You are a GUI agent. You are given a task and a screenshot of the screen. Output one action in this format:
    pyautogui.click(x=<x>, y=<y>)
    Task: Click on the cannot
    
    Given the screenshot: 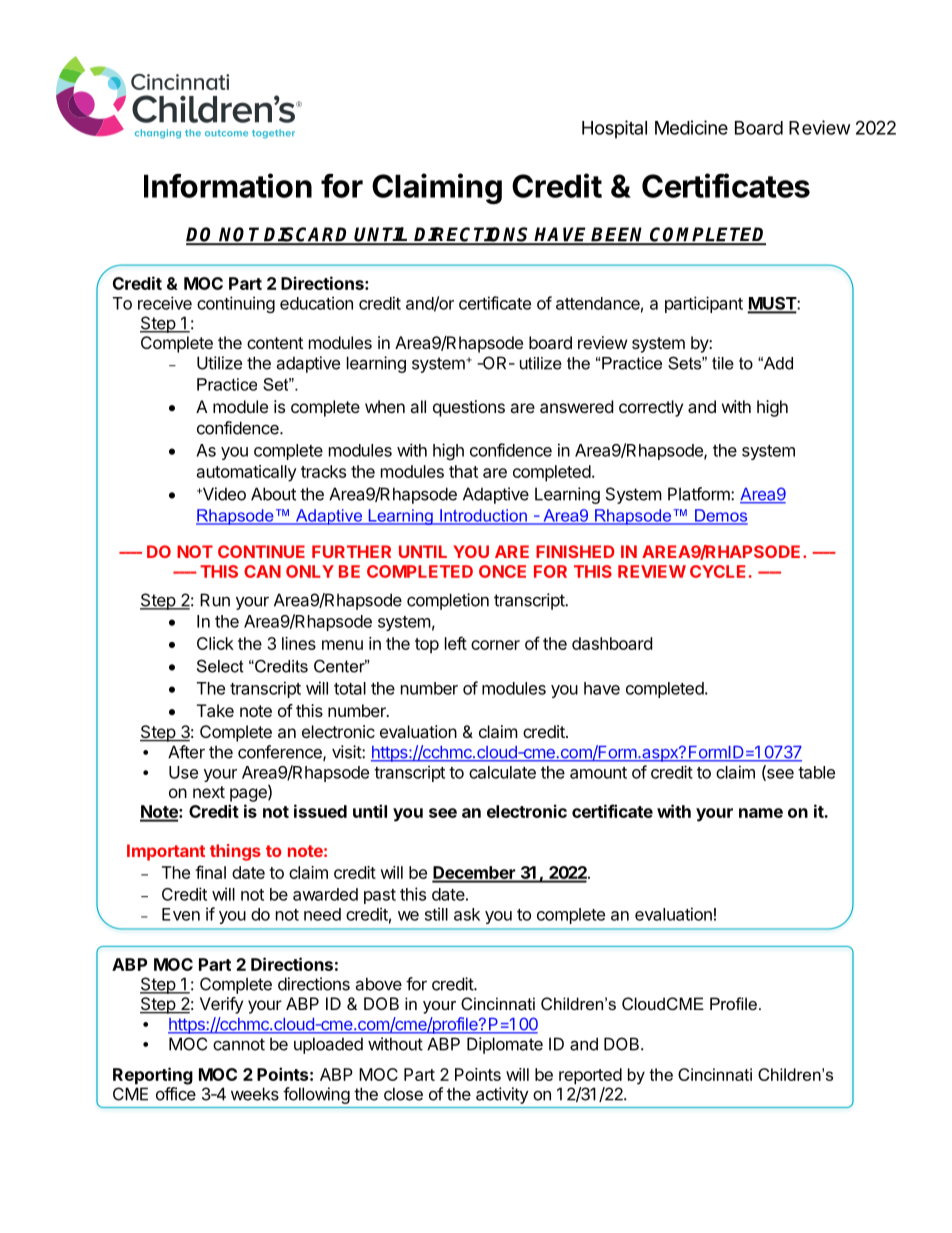 What is the action you would take?
    pyautogui.click(x=239, y=1044)
